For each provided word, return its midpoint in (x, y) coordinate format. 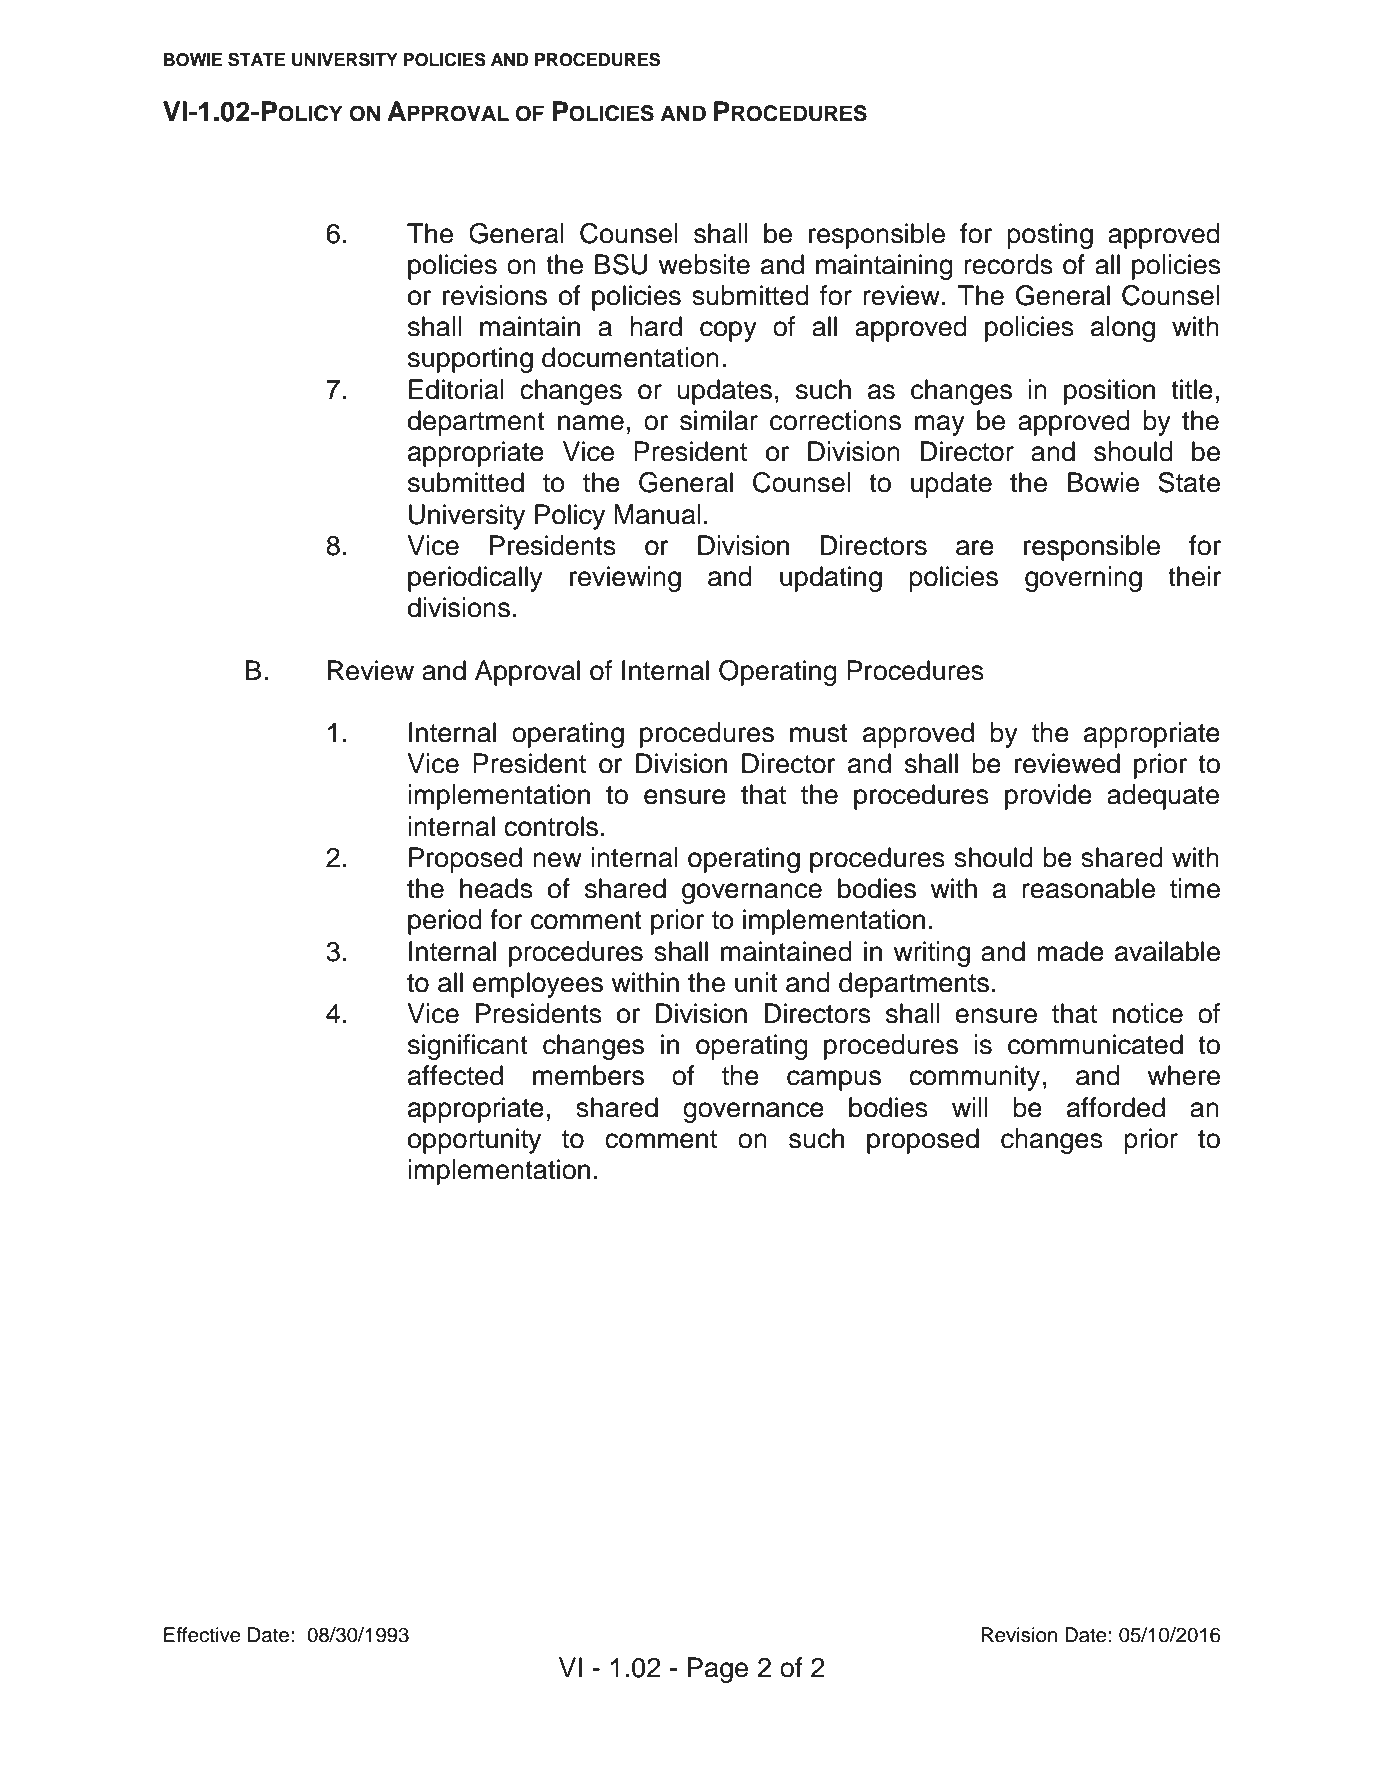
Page (718, 1670)
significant (468, 1047)
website (704, 264)
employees (538, 985)
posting (1050, 236)
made (1070, 951)
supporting (470, 360)
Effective (202, 1635)
